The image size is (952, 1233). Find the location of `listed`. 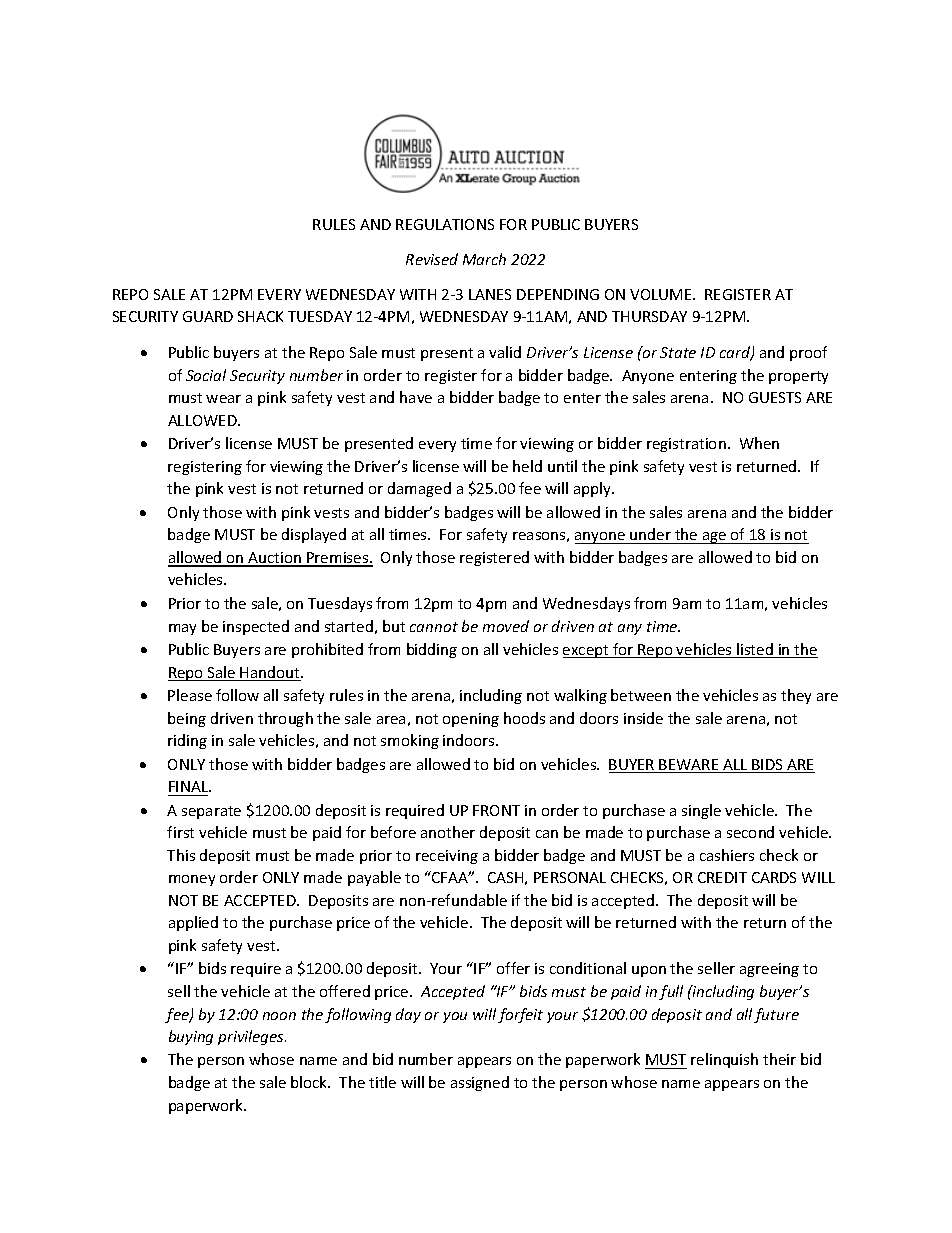

listed is located at coordinates (755, 650).
